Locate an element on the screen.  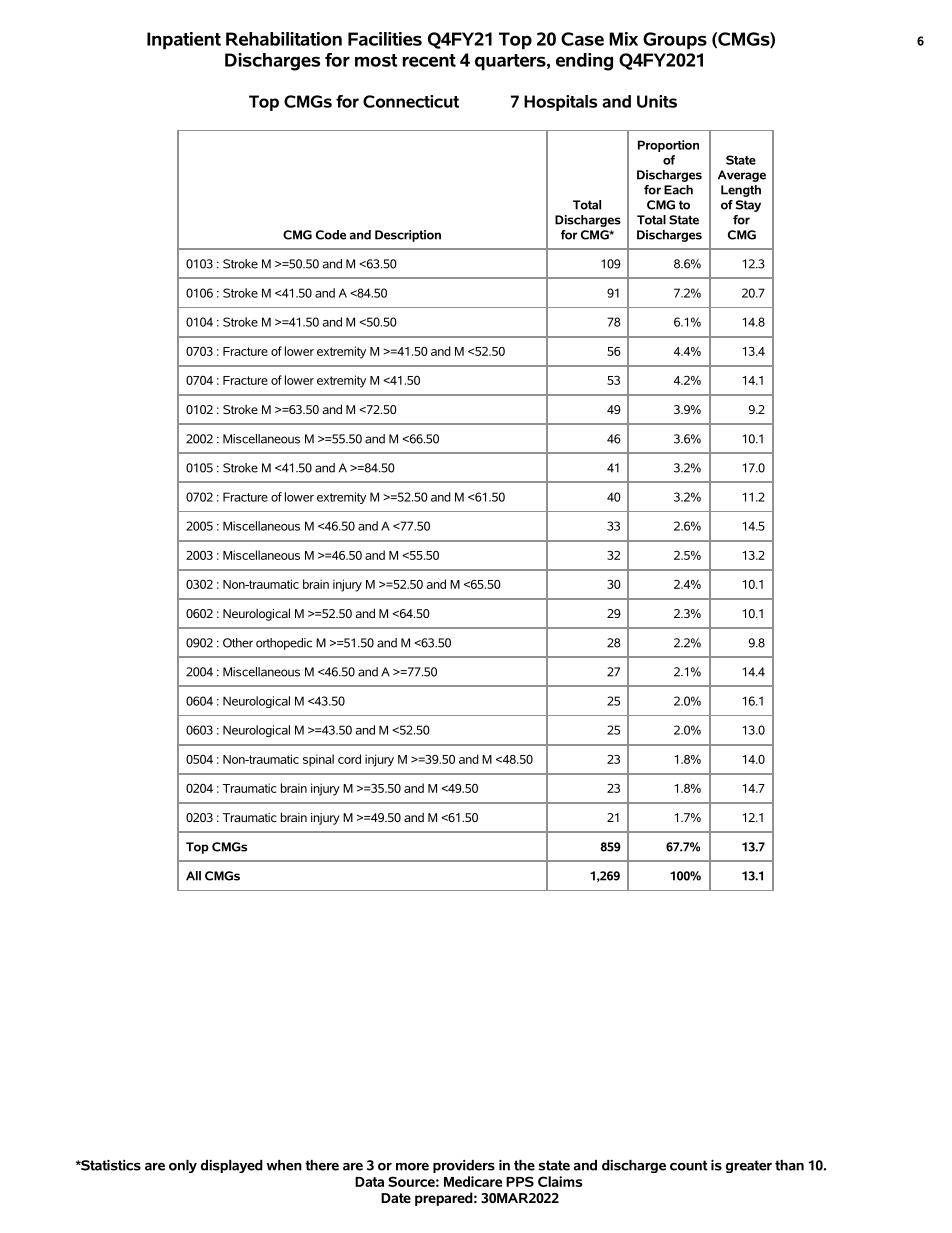
cord is located at coordinates (349, 759).
